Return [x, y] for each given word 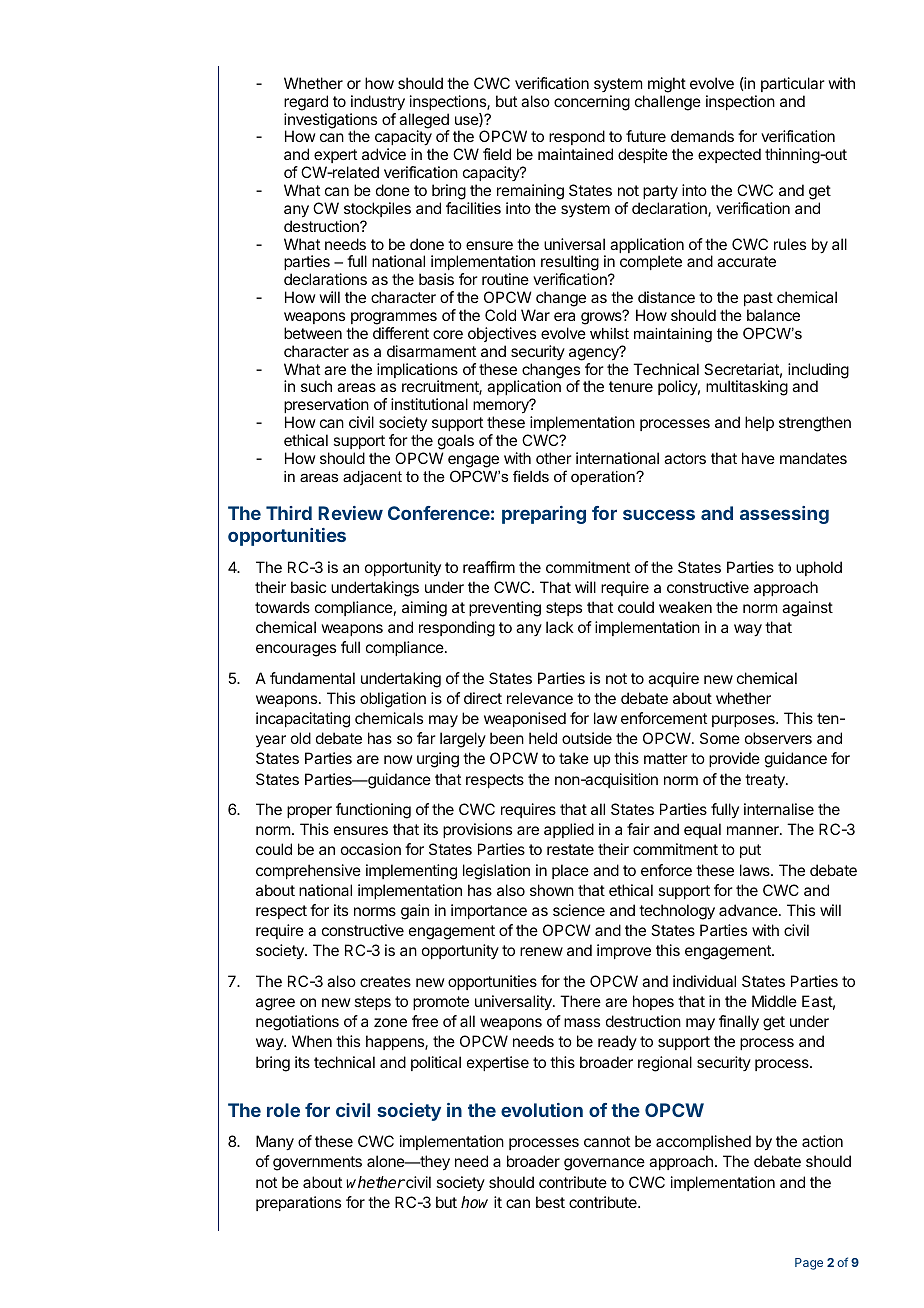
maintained [575, 154]
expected [729, 155]
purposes [744, 721]
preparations [298, 1203]
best [550, 1202]
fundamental [312, 678]
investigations [330, 122]
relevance [540, 698]
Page [809, 1264]
